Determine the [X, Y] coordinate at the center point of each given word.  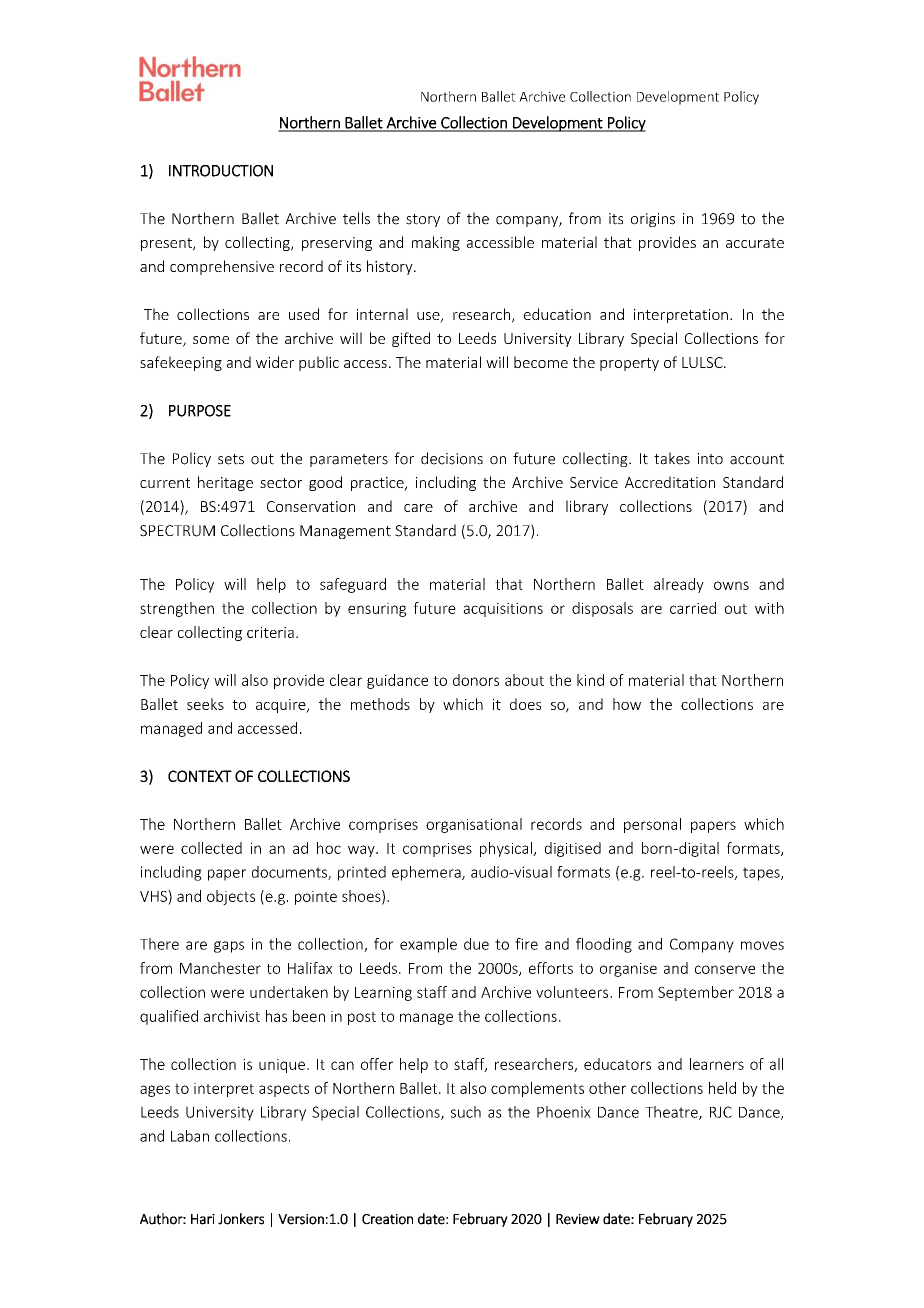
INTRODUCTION [221, 171]
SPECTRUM [177, 531]
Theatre [672, 1113]
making [436, 243]
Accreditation [670, 482]
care [418, 508]
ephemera [427, 873]
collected [211, 848]
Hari [203, 1219]
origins [653, 220]
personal [652, 825]
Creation [387, 1219]
